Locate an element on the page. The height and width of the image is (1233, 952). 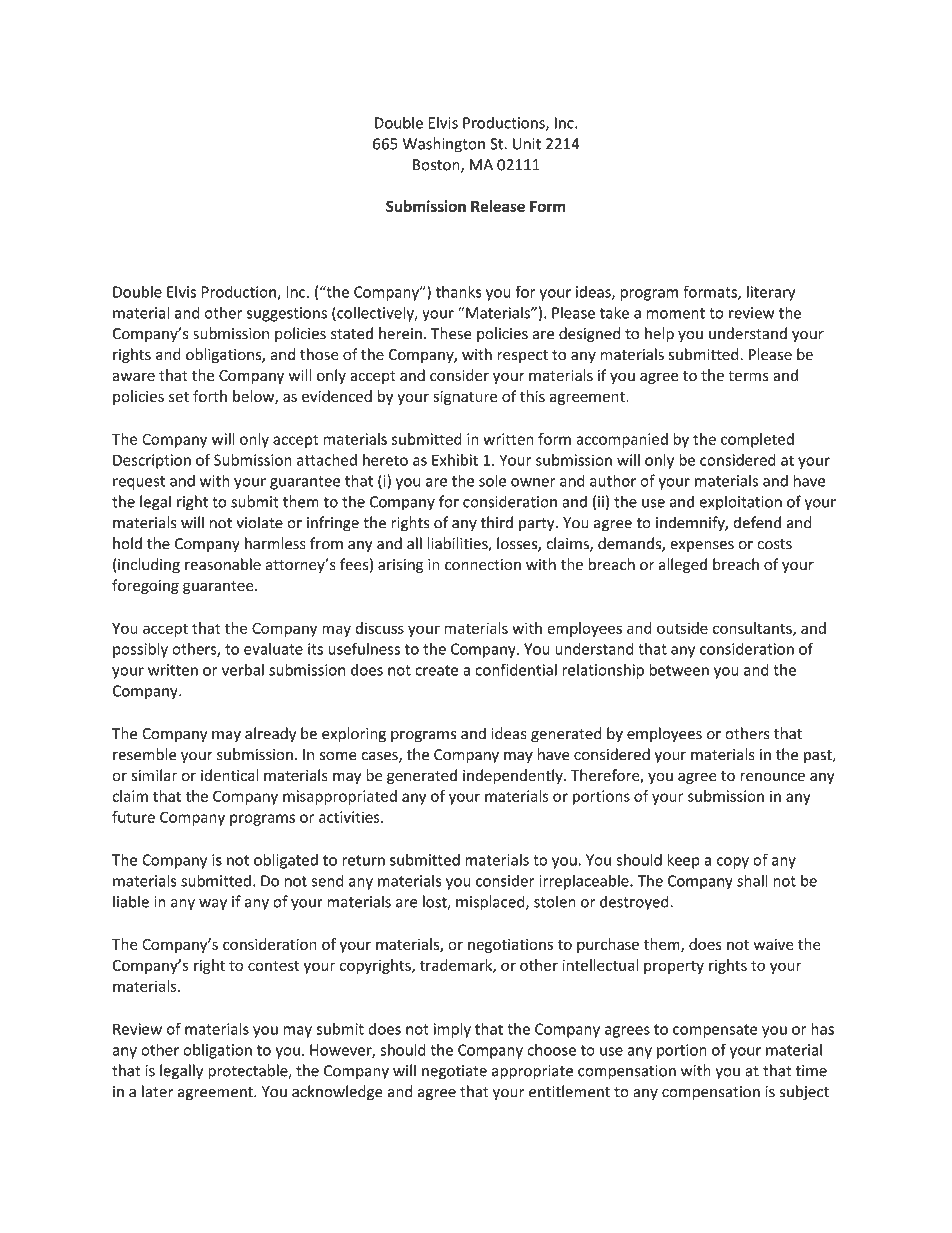
misplaced is located at coordinates (491, 903).
